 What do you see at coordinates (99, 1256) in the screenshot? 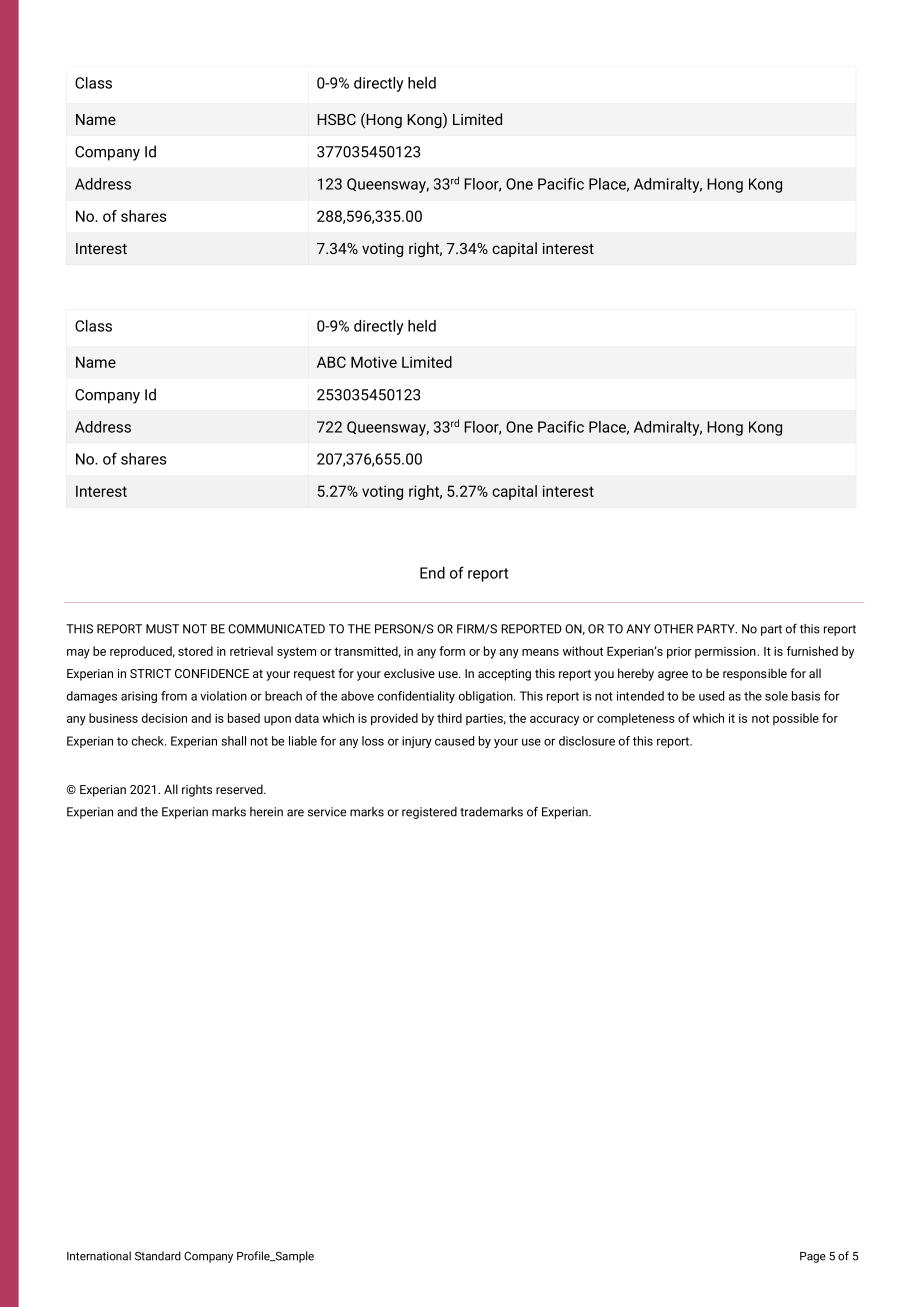
I see `International` at bounding box center [99, 1256].
